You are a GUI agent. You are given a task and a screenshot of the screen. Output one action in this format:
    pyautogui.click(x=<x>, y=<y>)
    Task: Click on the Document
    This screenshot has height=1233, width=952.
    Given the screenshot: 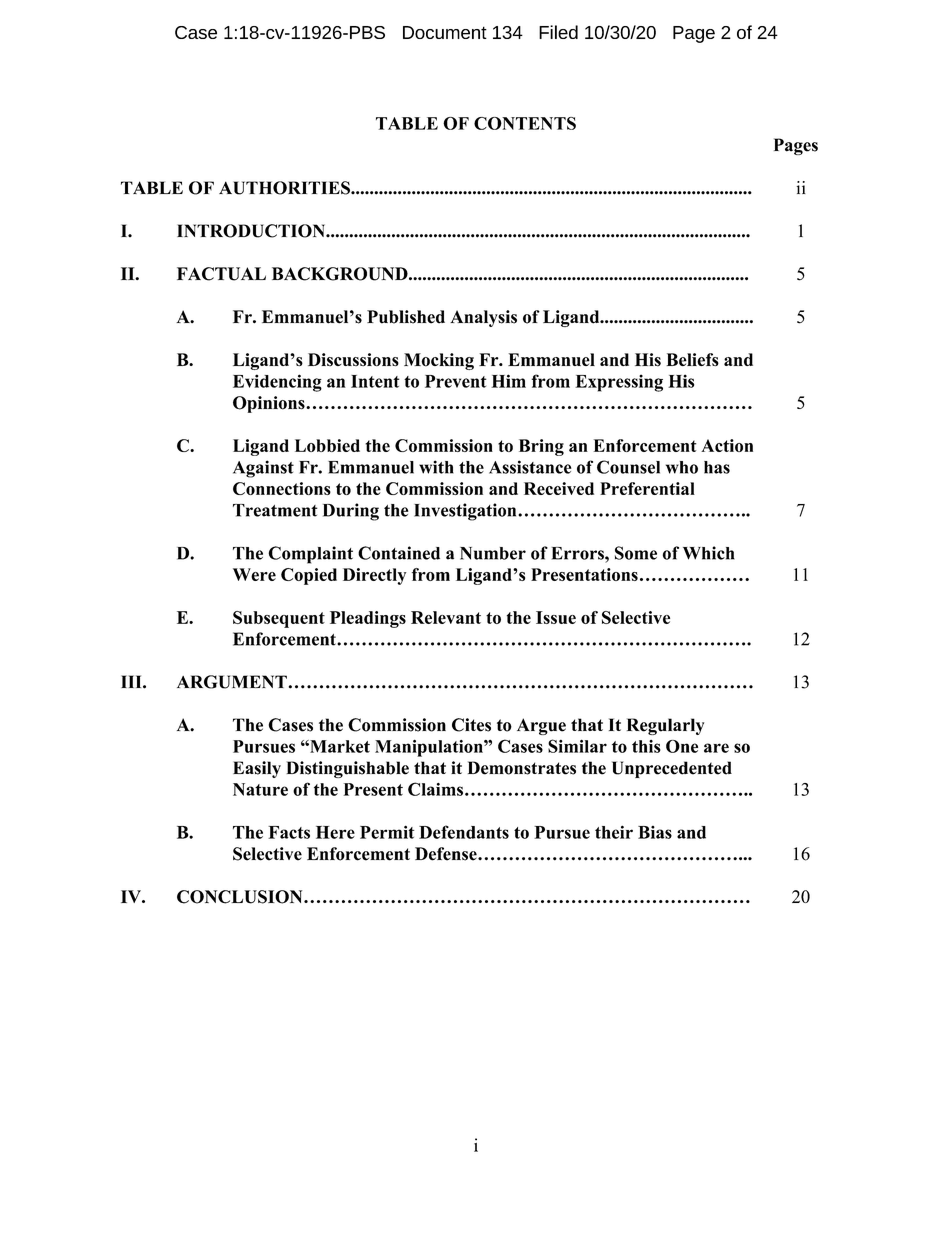 What is the action you would take?
    pyautogui.click(x=445, y=32)
